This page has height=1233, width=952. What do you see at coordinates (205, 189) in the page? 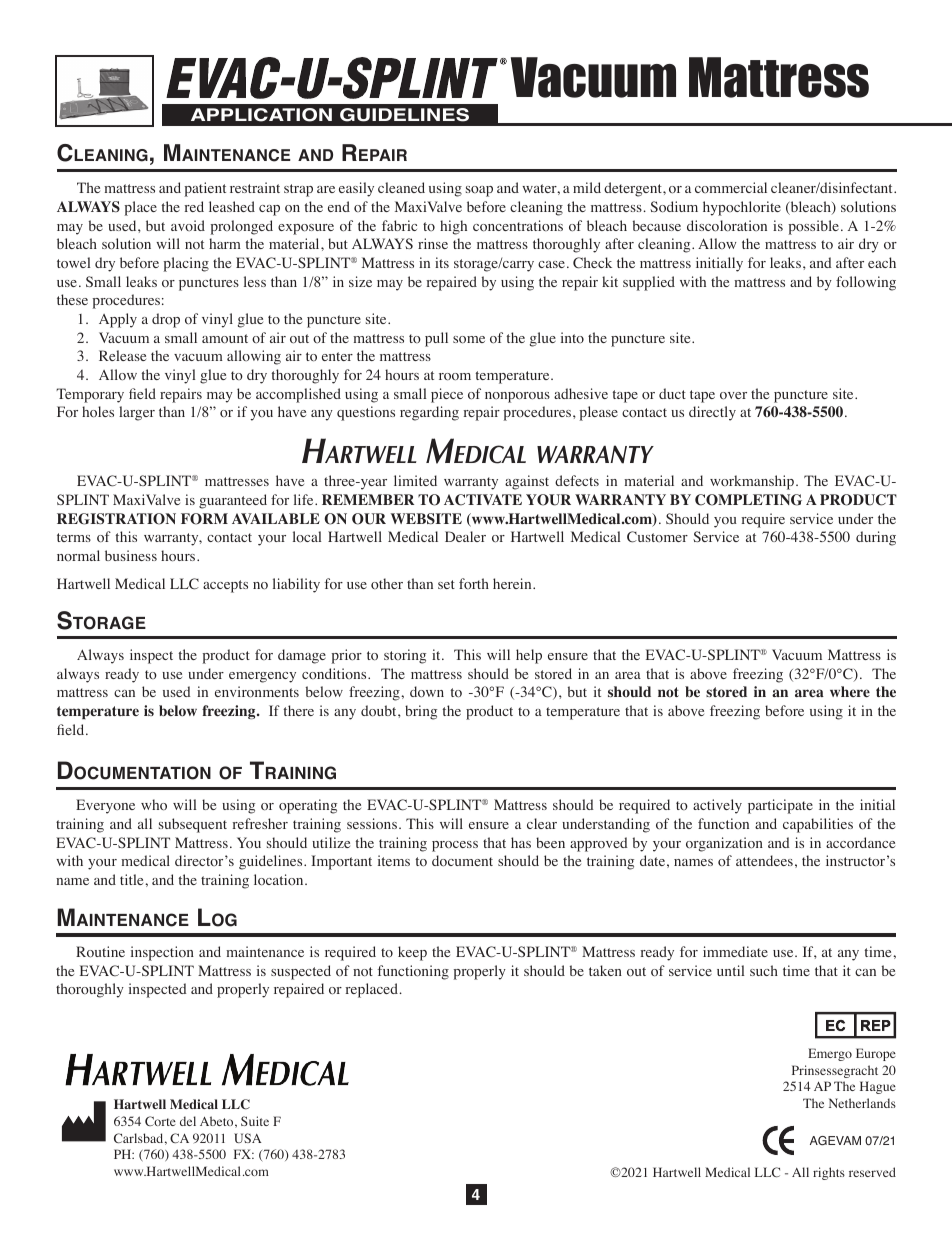
I see `patient` at bounding box center [205, 189].
